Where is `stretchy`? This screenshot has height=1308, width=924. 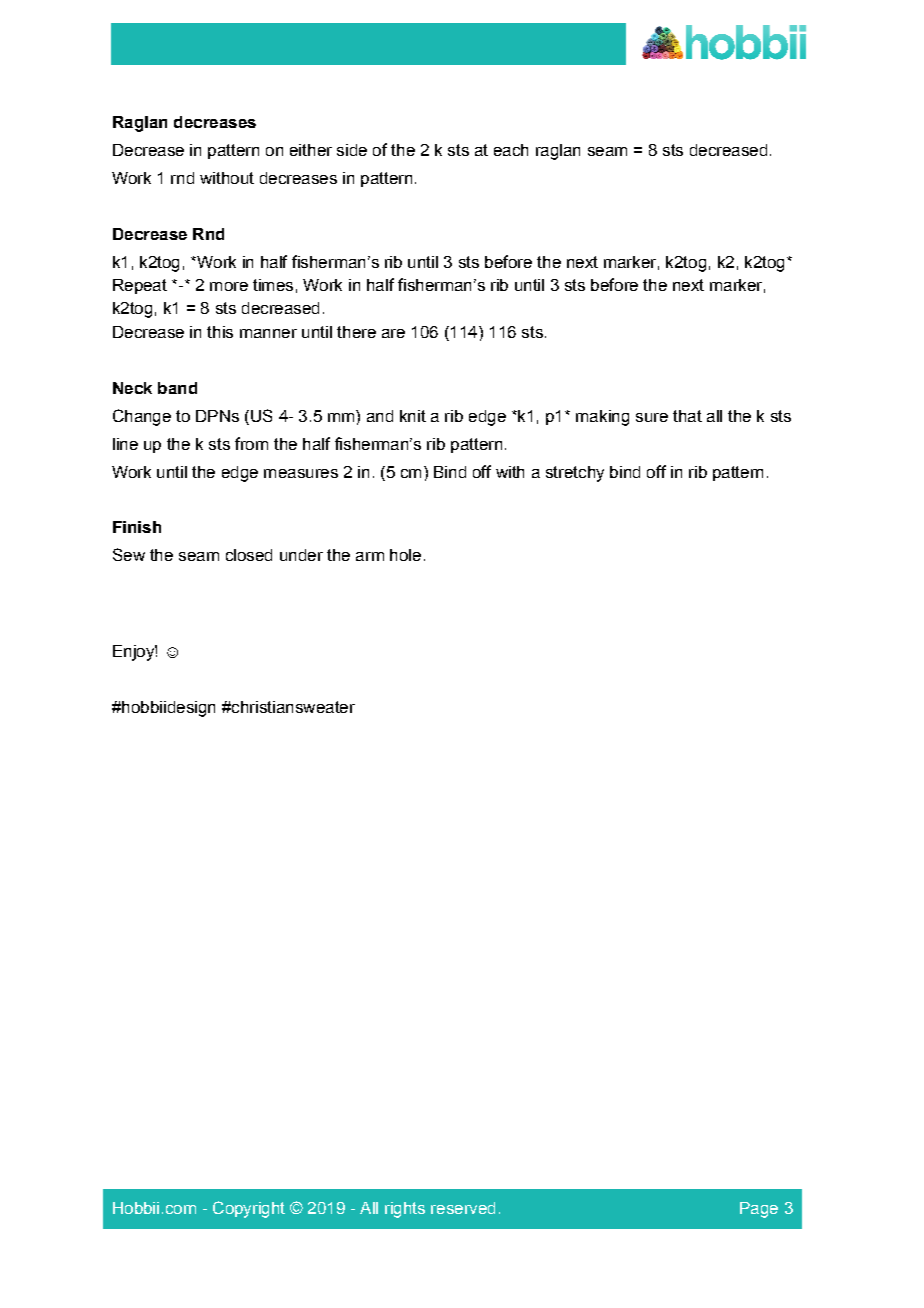
stretchy is located at coordinates (575, 474).
